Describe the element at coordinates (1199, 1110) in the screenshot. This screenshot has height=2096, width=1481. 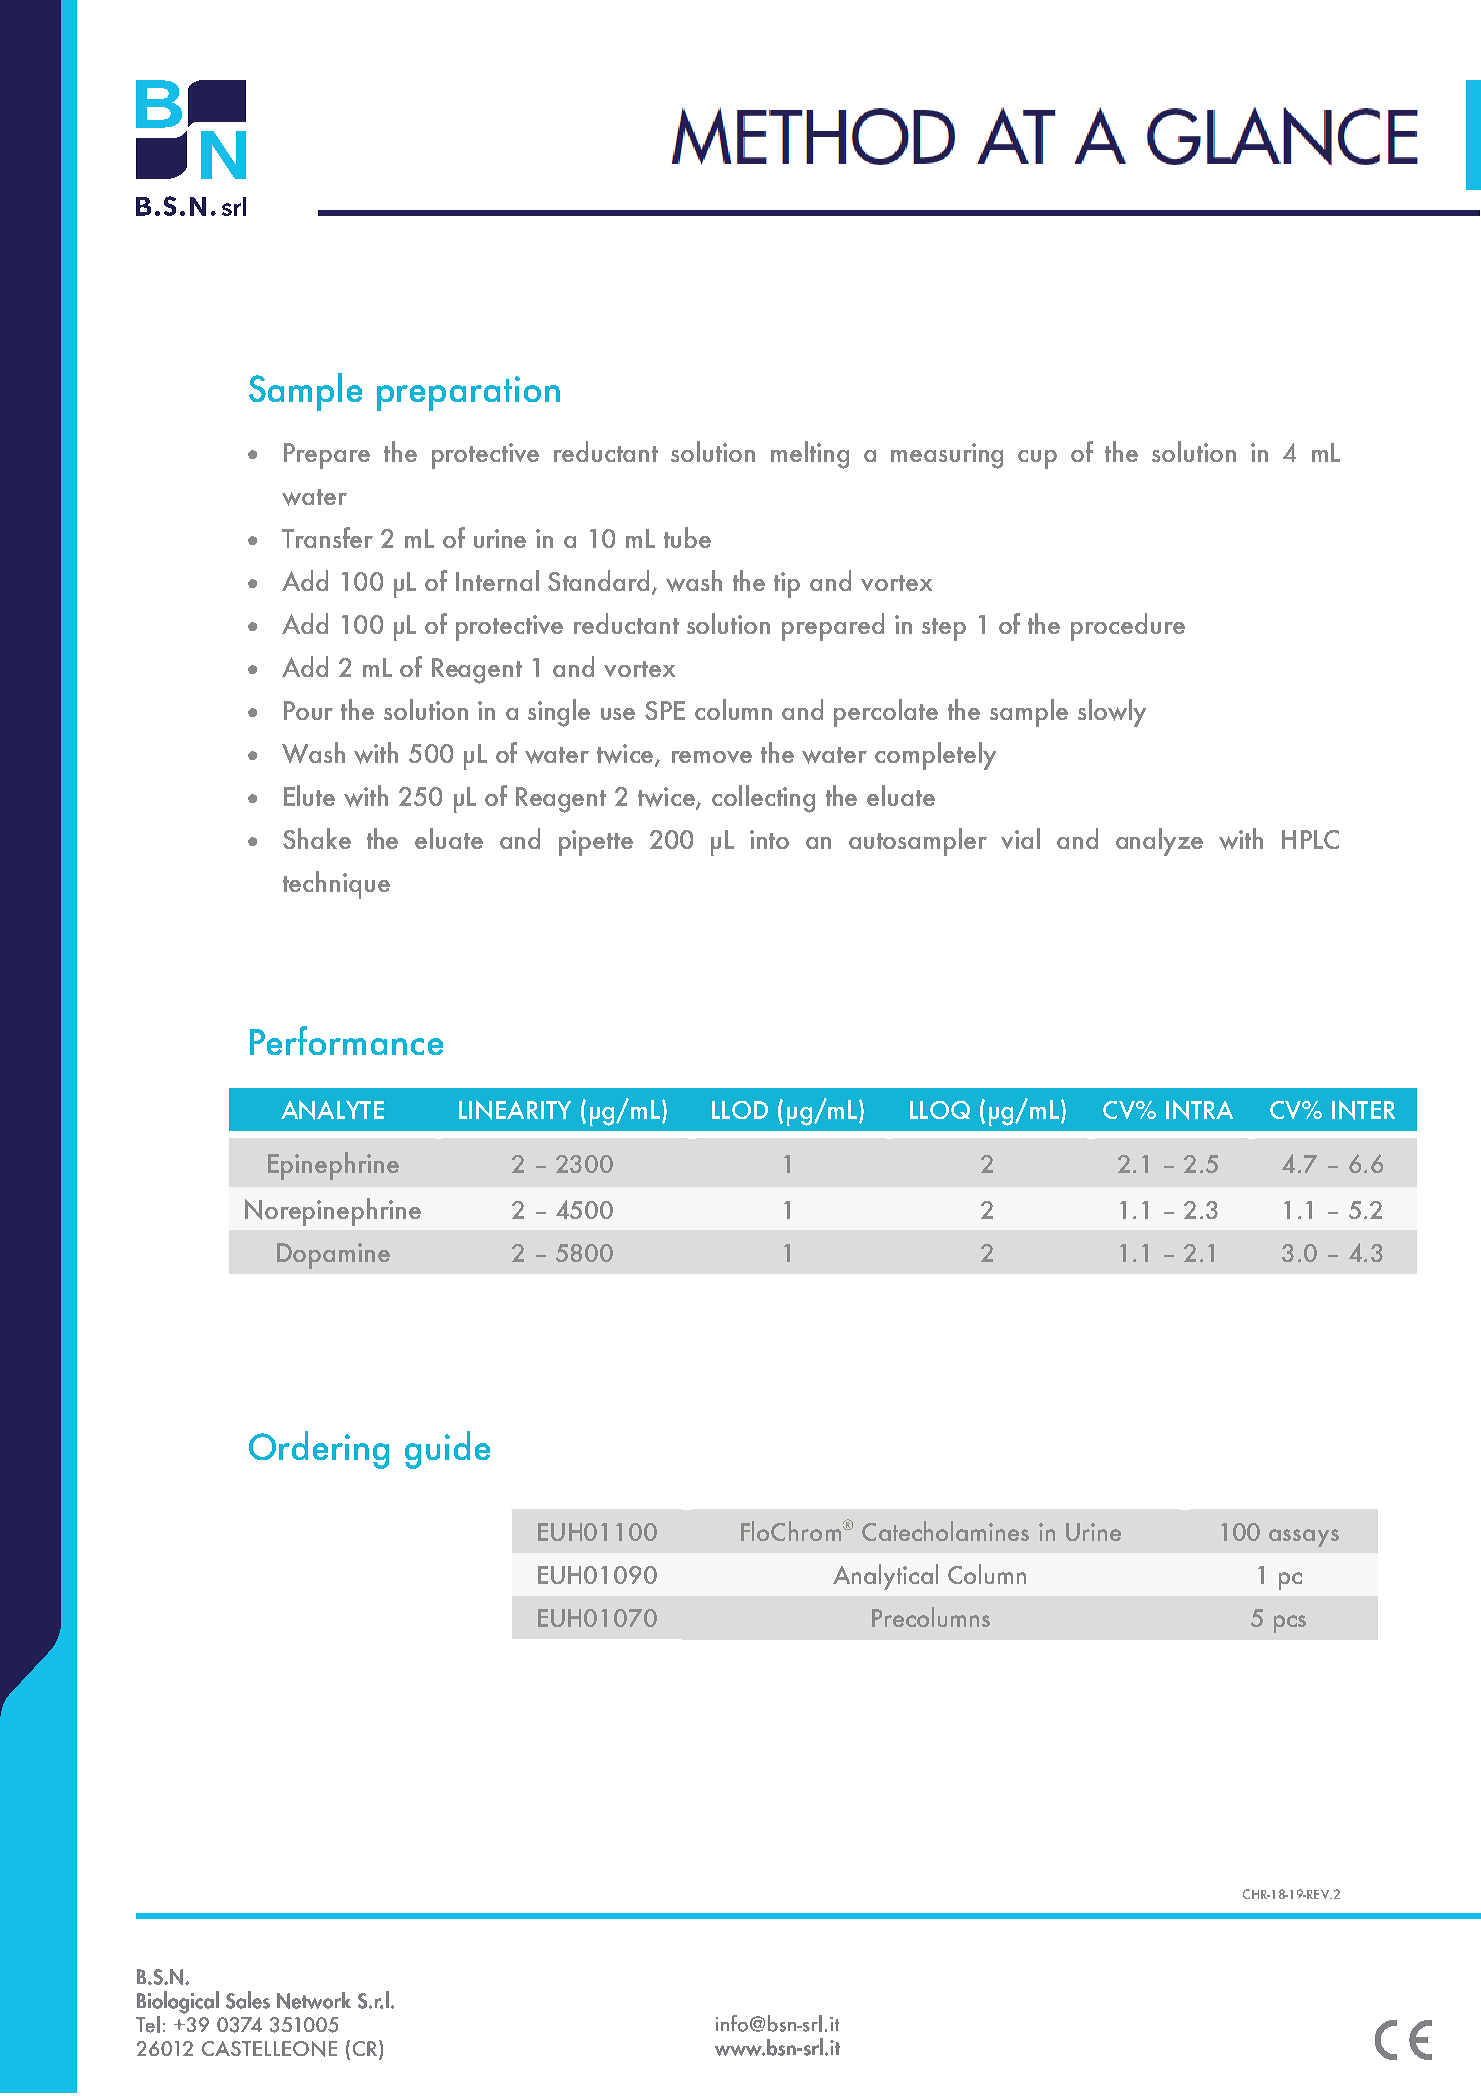
I see `INTRA` at that location.
